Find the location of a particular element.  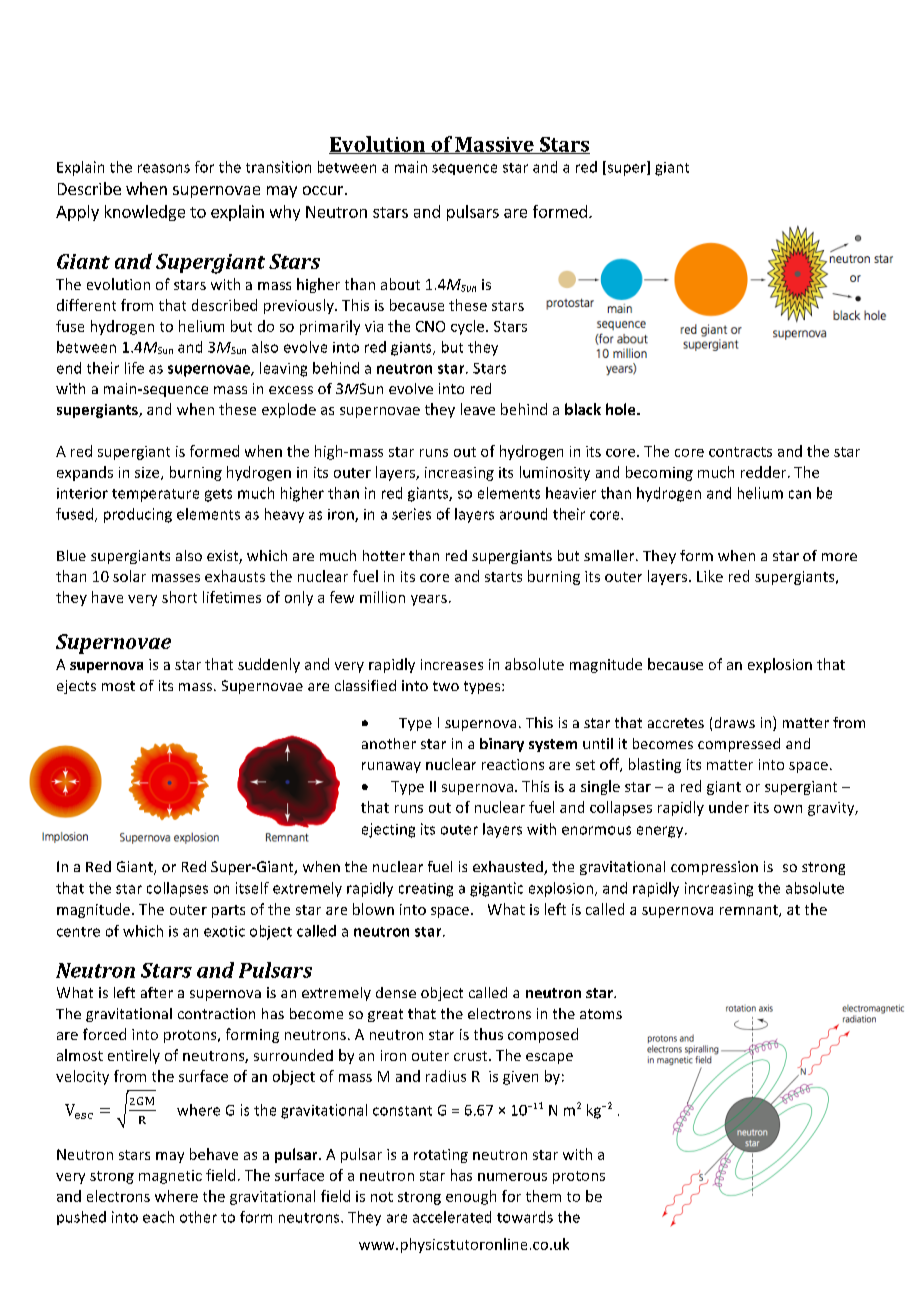

series is located at coordinates (411, 514).
